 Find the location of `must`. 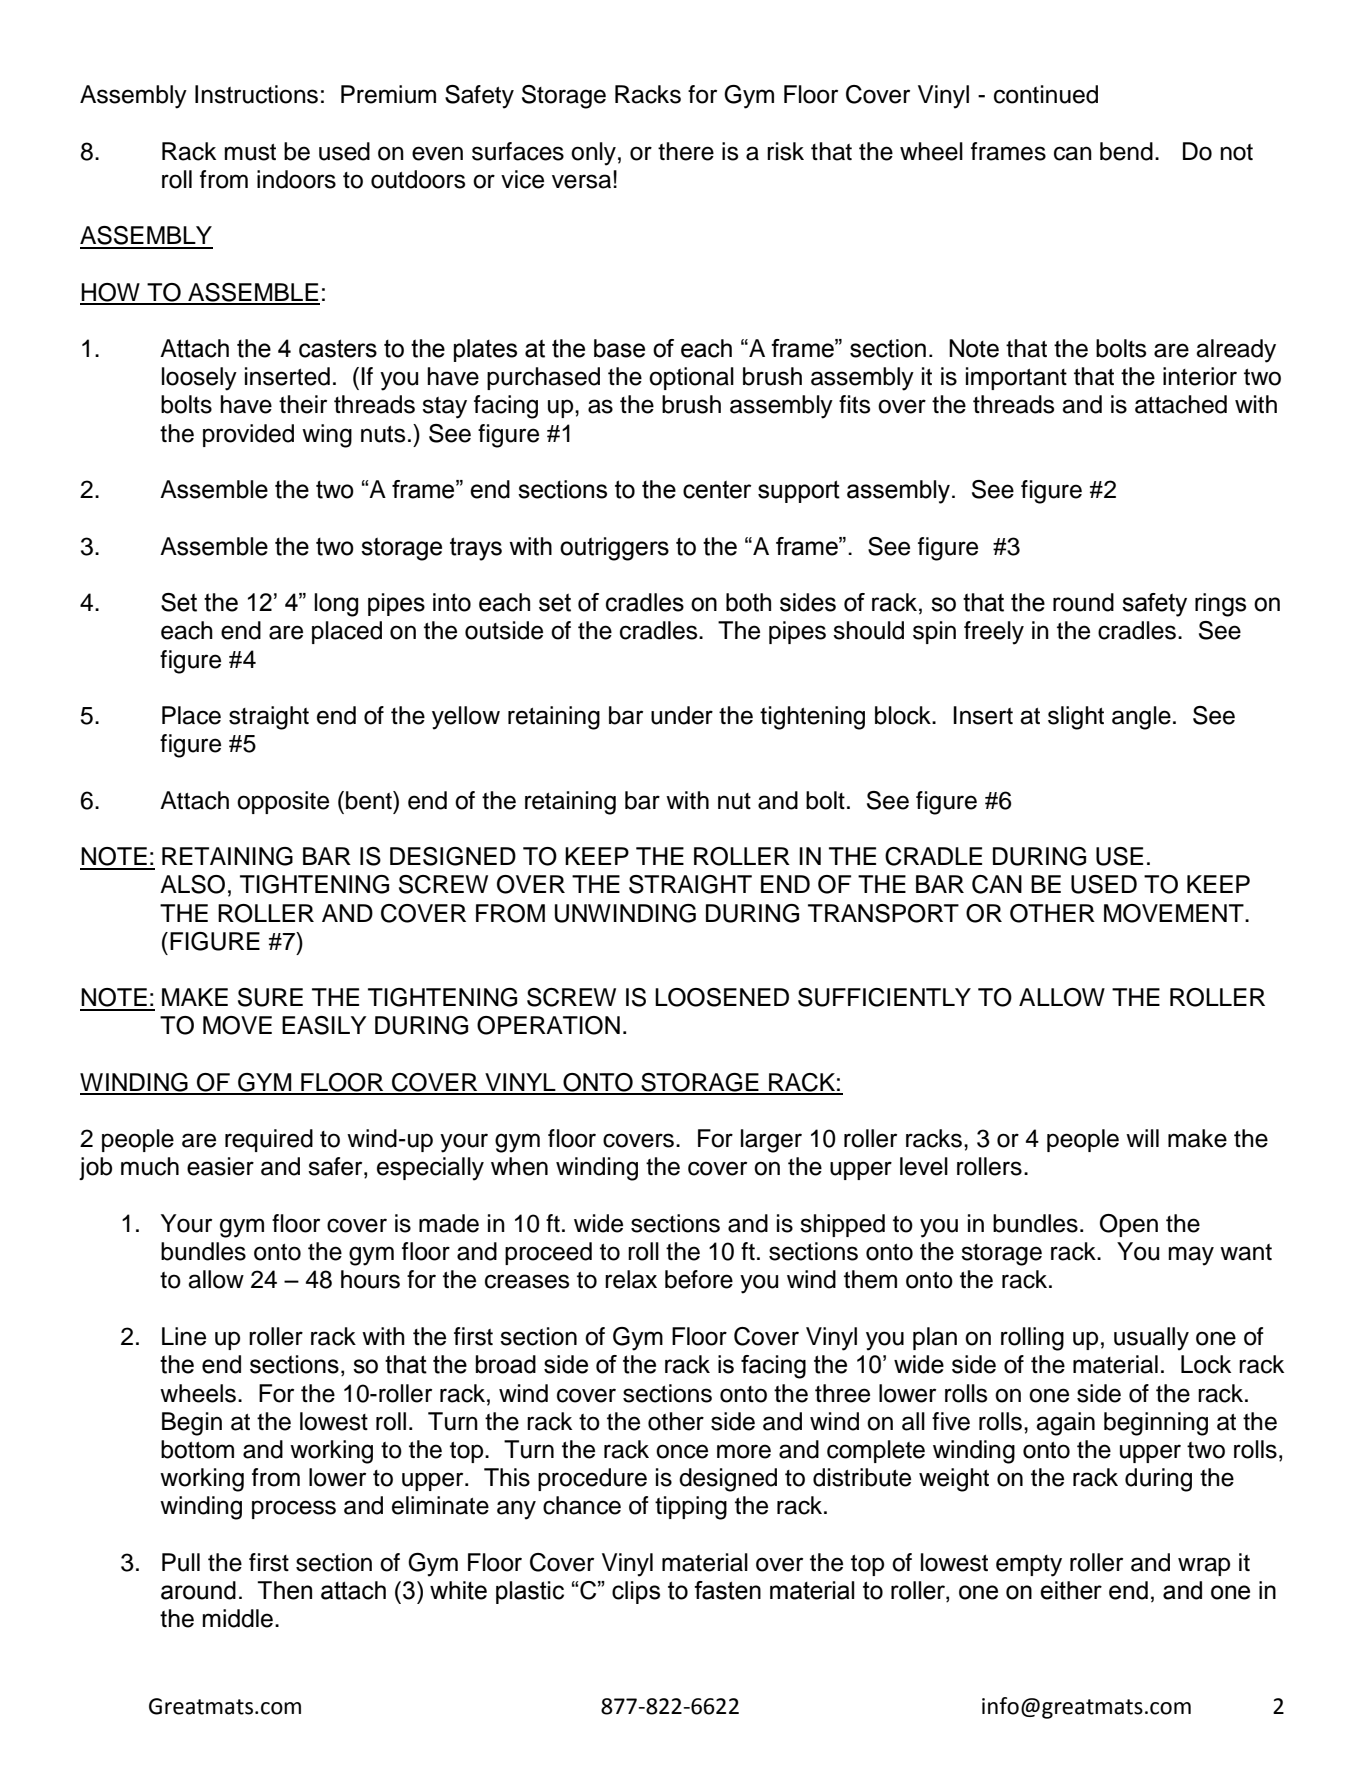

must is located at coordinates (250, 152).
